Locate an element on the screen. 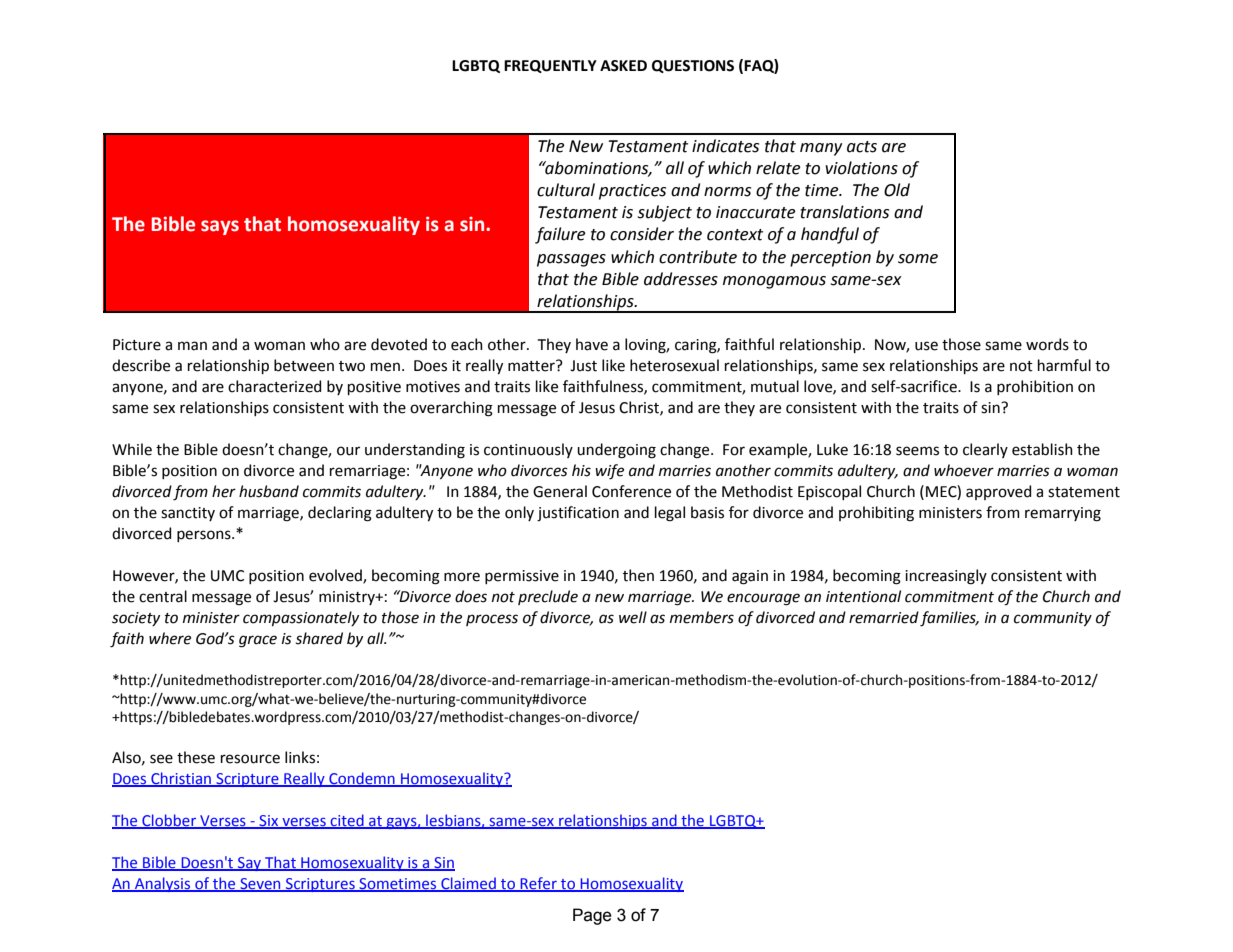  well is located at coordinates (633, 617).
